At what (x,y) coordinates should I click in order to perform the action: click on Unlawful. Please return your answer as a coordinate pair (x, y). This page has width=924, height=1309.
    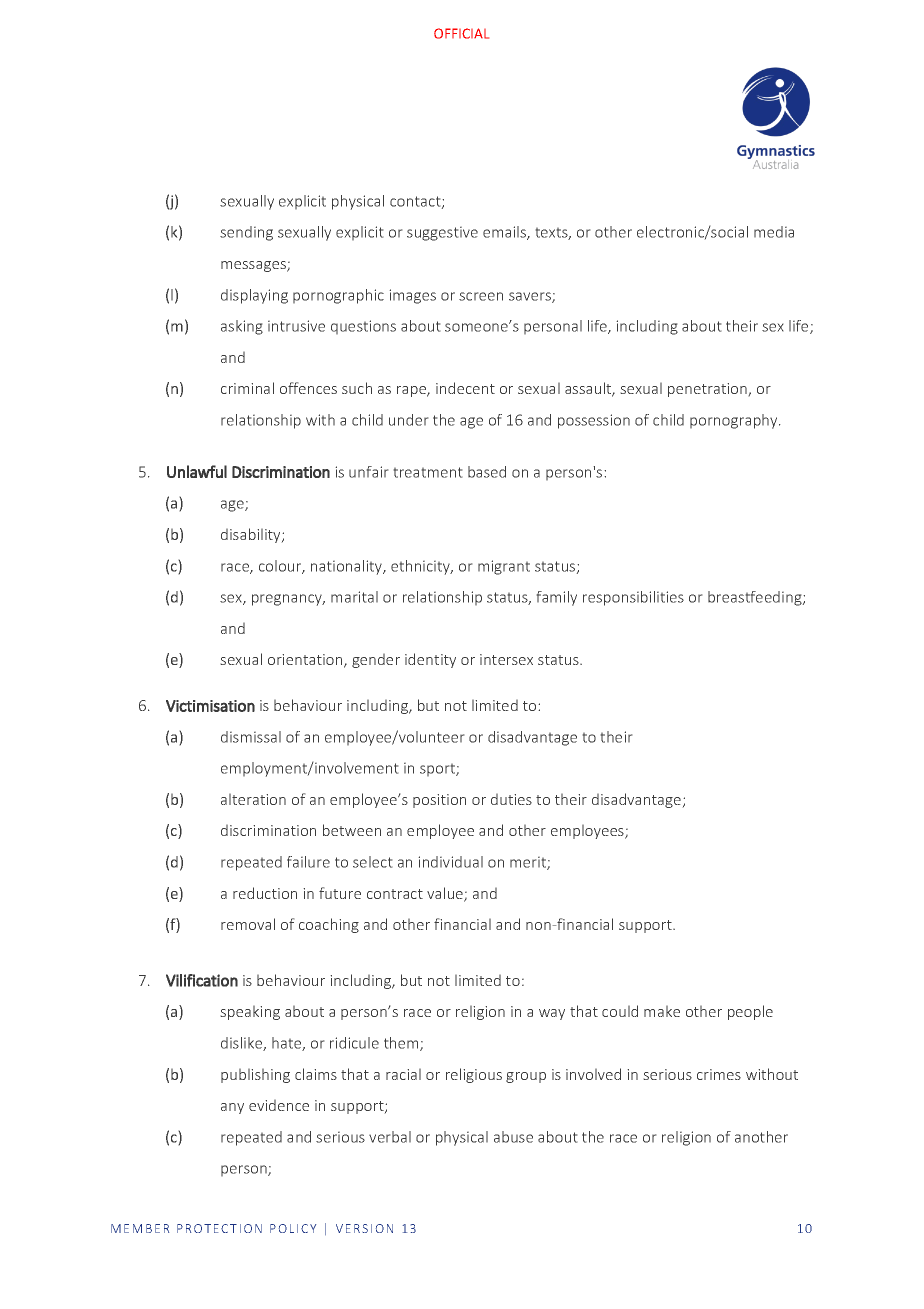
    Looking at the image, I should click on (197, 471).
